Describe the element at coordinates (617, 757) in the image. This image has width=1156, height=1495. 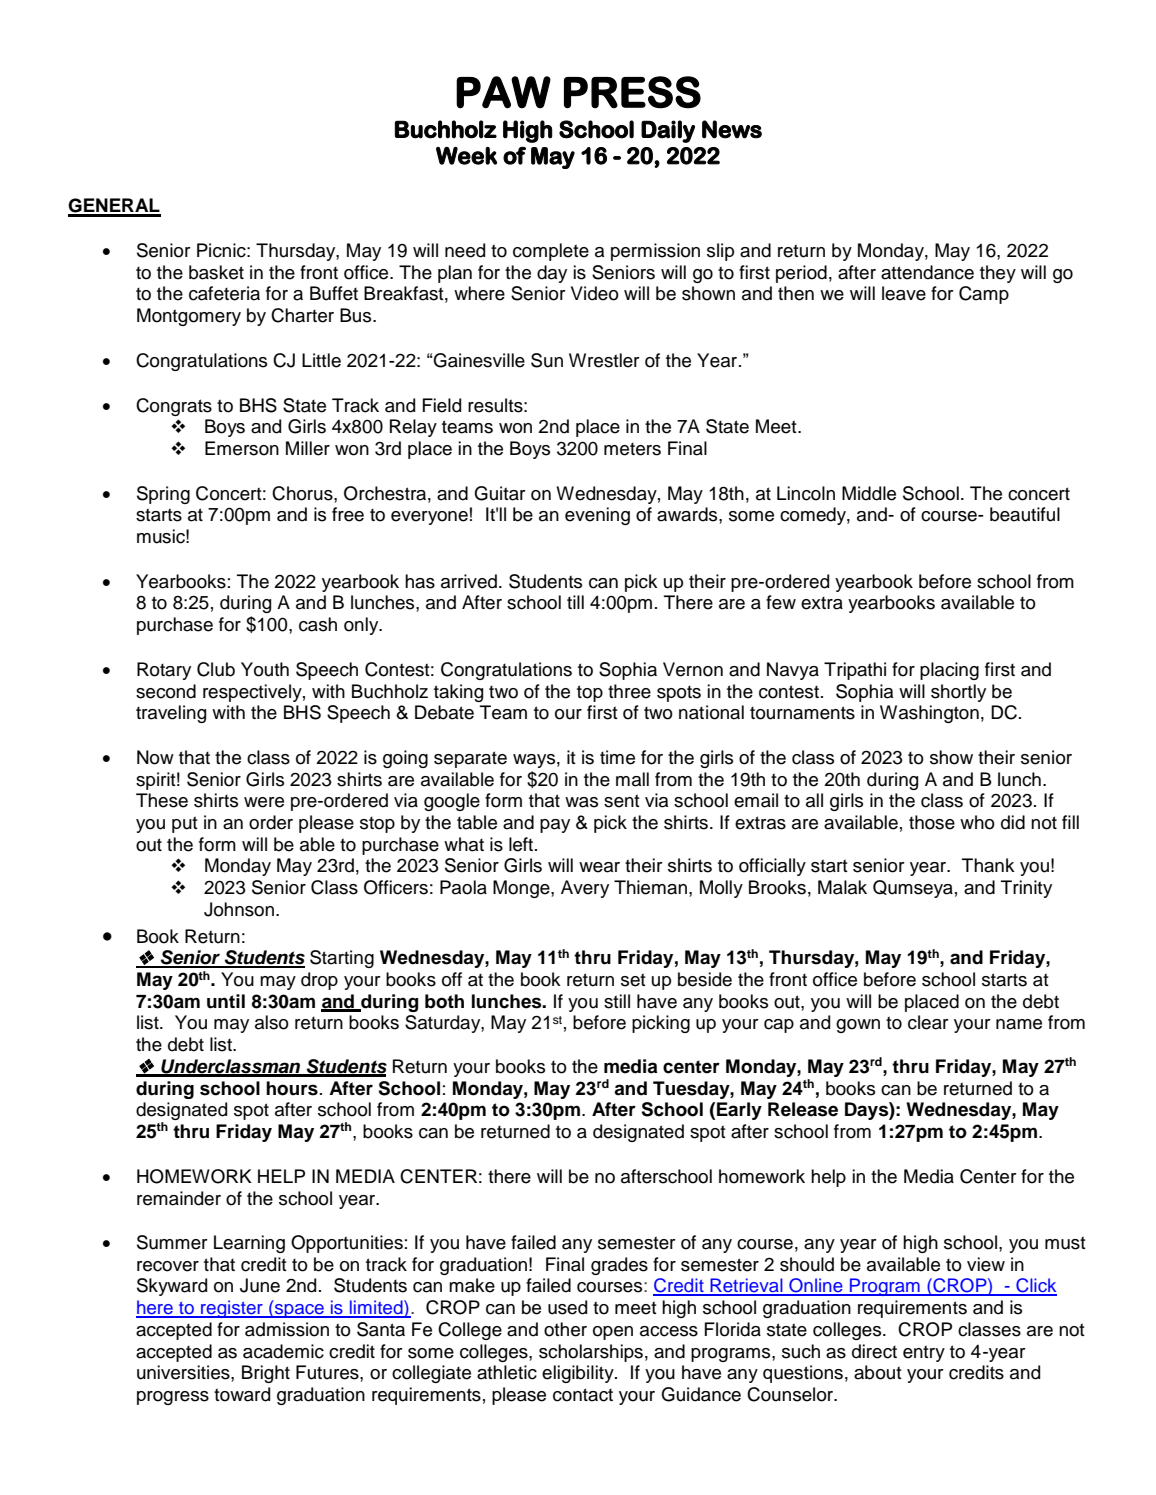
I see `time` at that location.
